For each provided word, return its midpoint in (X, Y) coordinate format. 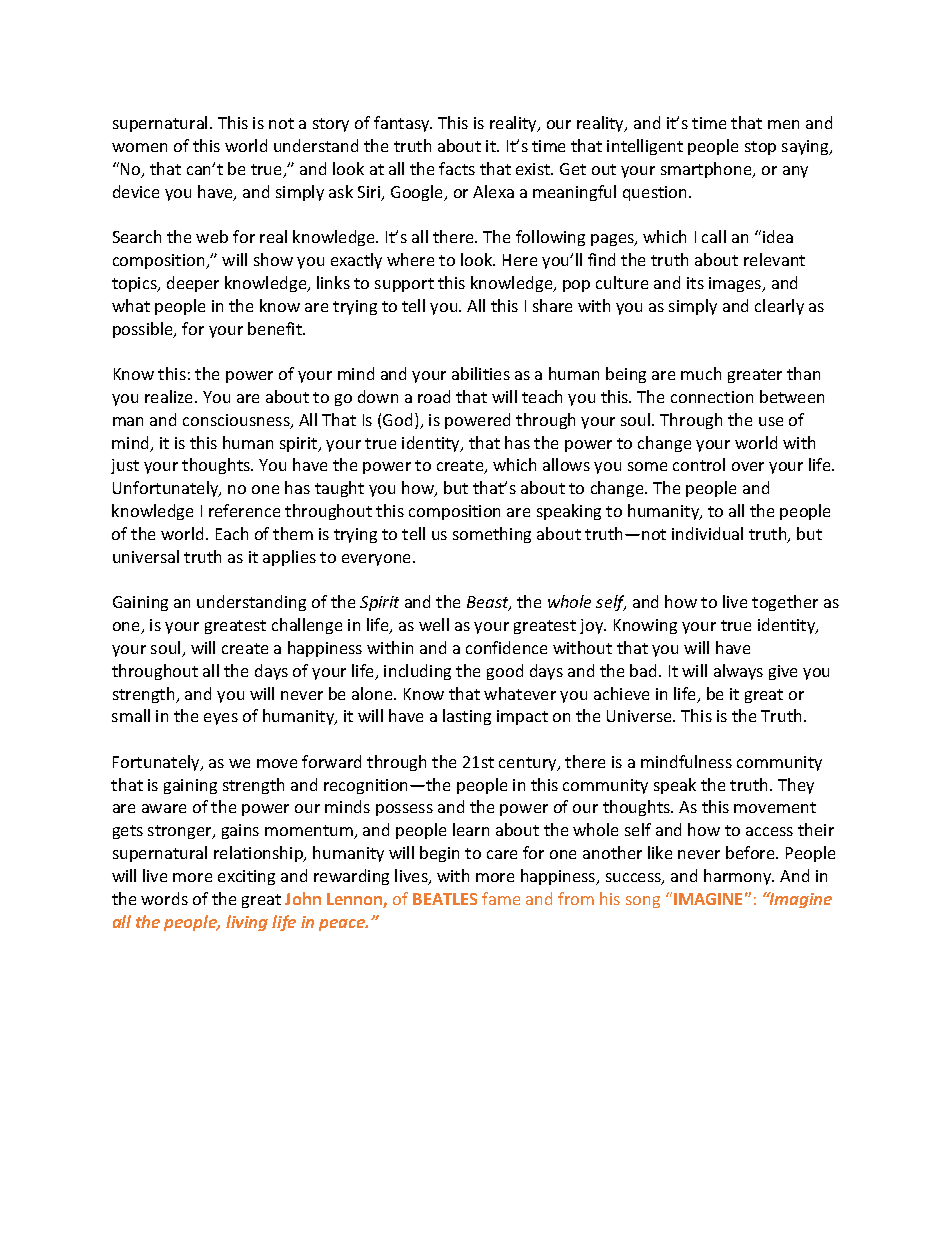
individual (707, 533)
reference (244, 510)
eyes (221, 719)
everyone (378, 560)
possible (144, 330)
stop (760, 148)
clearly (779, 307)
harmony (739, 877)
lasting (467, 717)
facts (457, 168)
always (738, 672)
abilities (481, 373)
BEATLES (445, 899)
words (164, 898)
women (139, 147)
